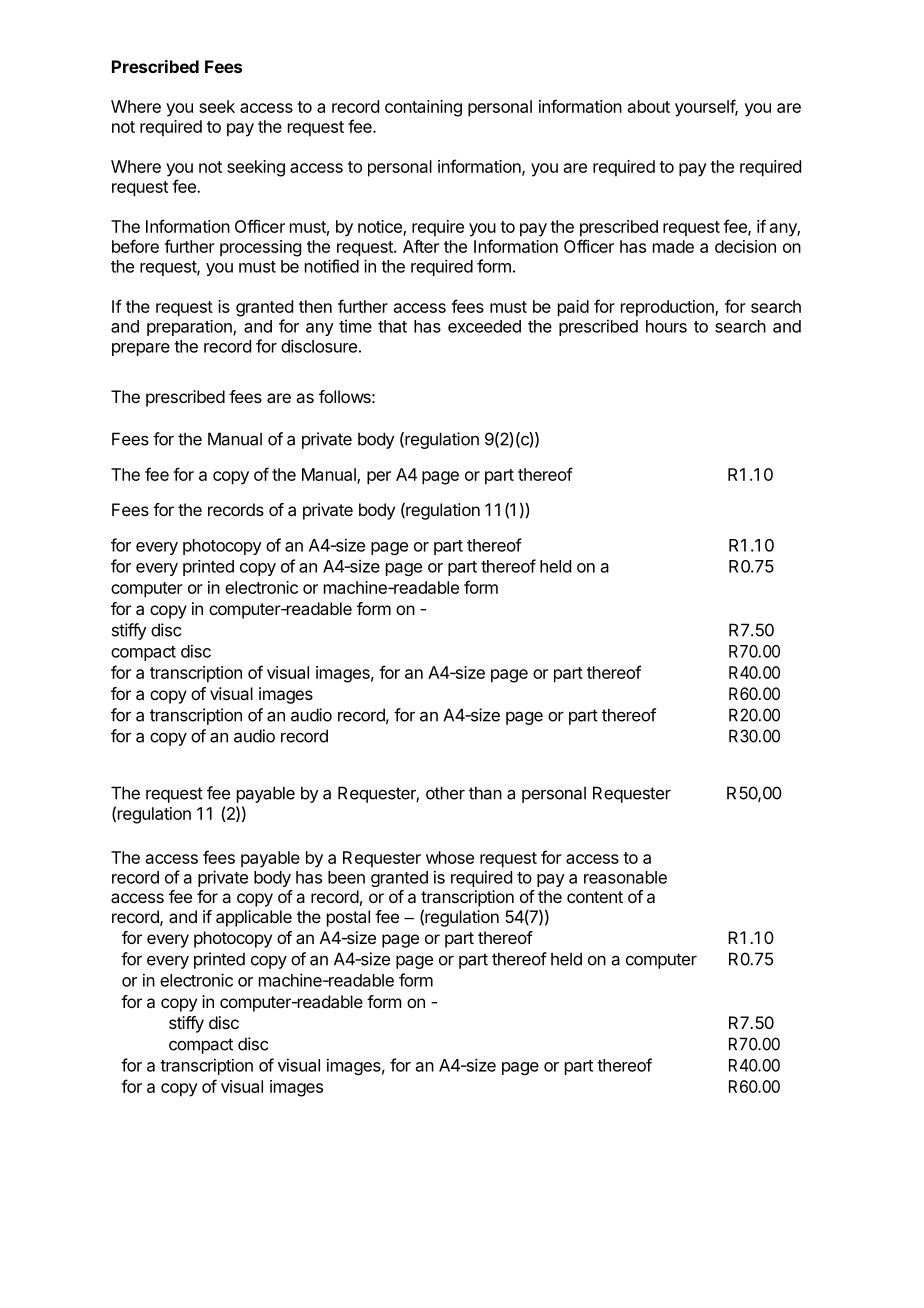 The width and height of the screenshot is (924, 1308). Describe the element at coordinates (423, 108) in the screenshot. I see `containing` at that location.
